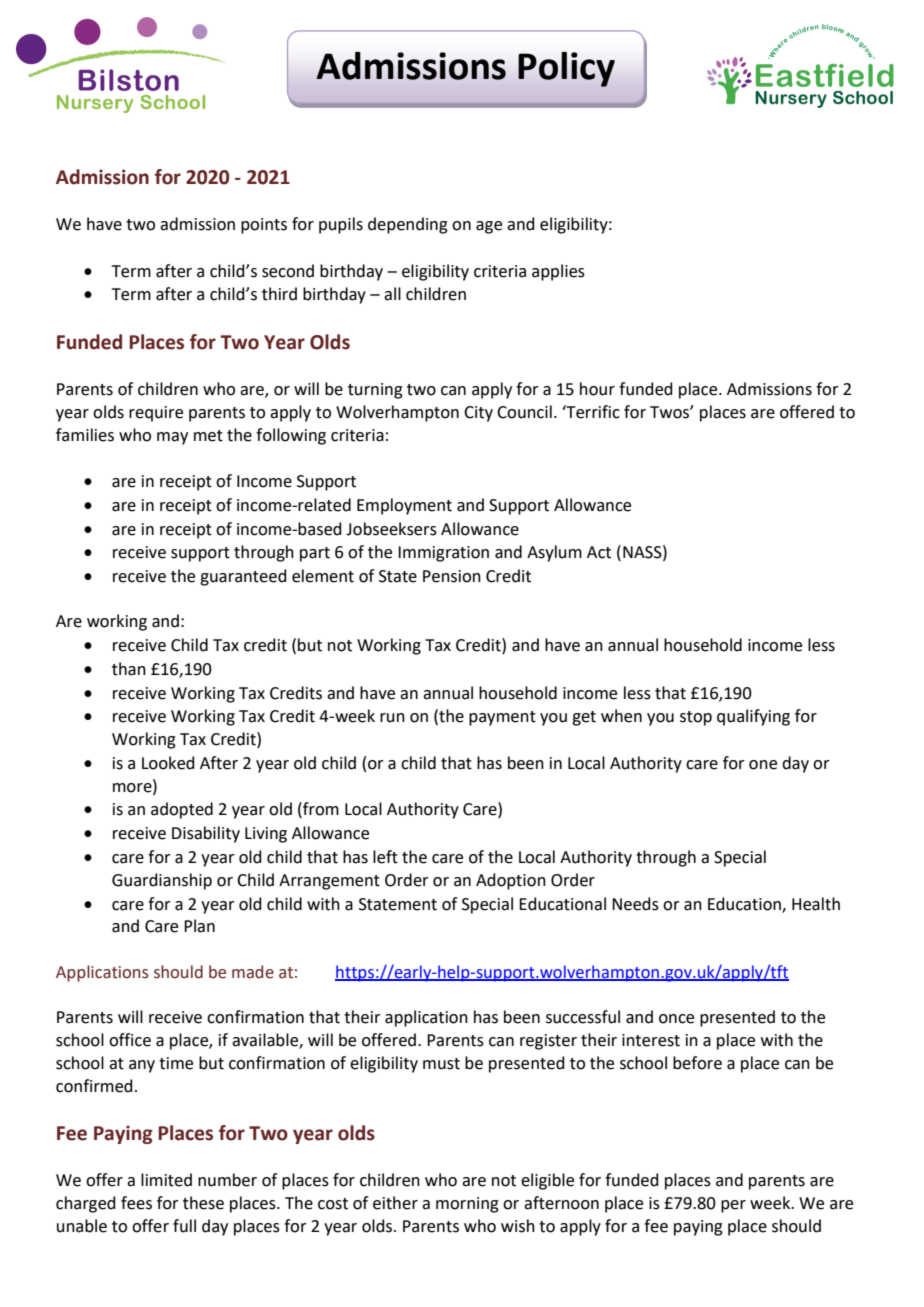 Image resolution: width=924 pixels, height=1307 pixels. I want to click on morning, so click(467, 1205).
